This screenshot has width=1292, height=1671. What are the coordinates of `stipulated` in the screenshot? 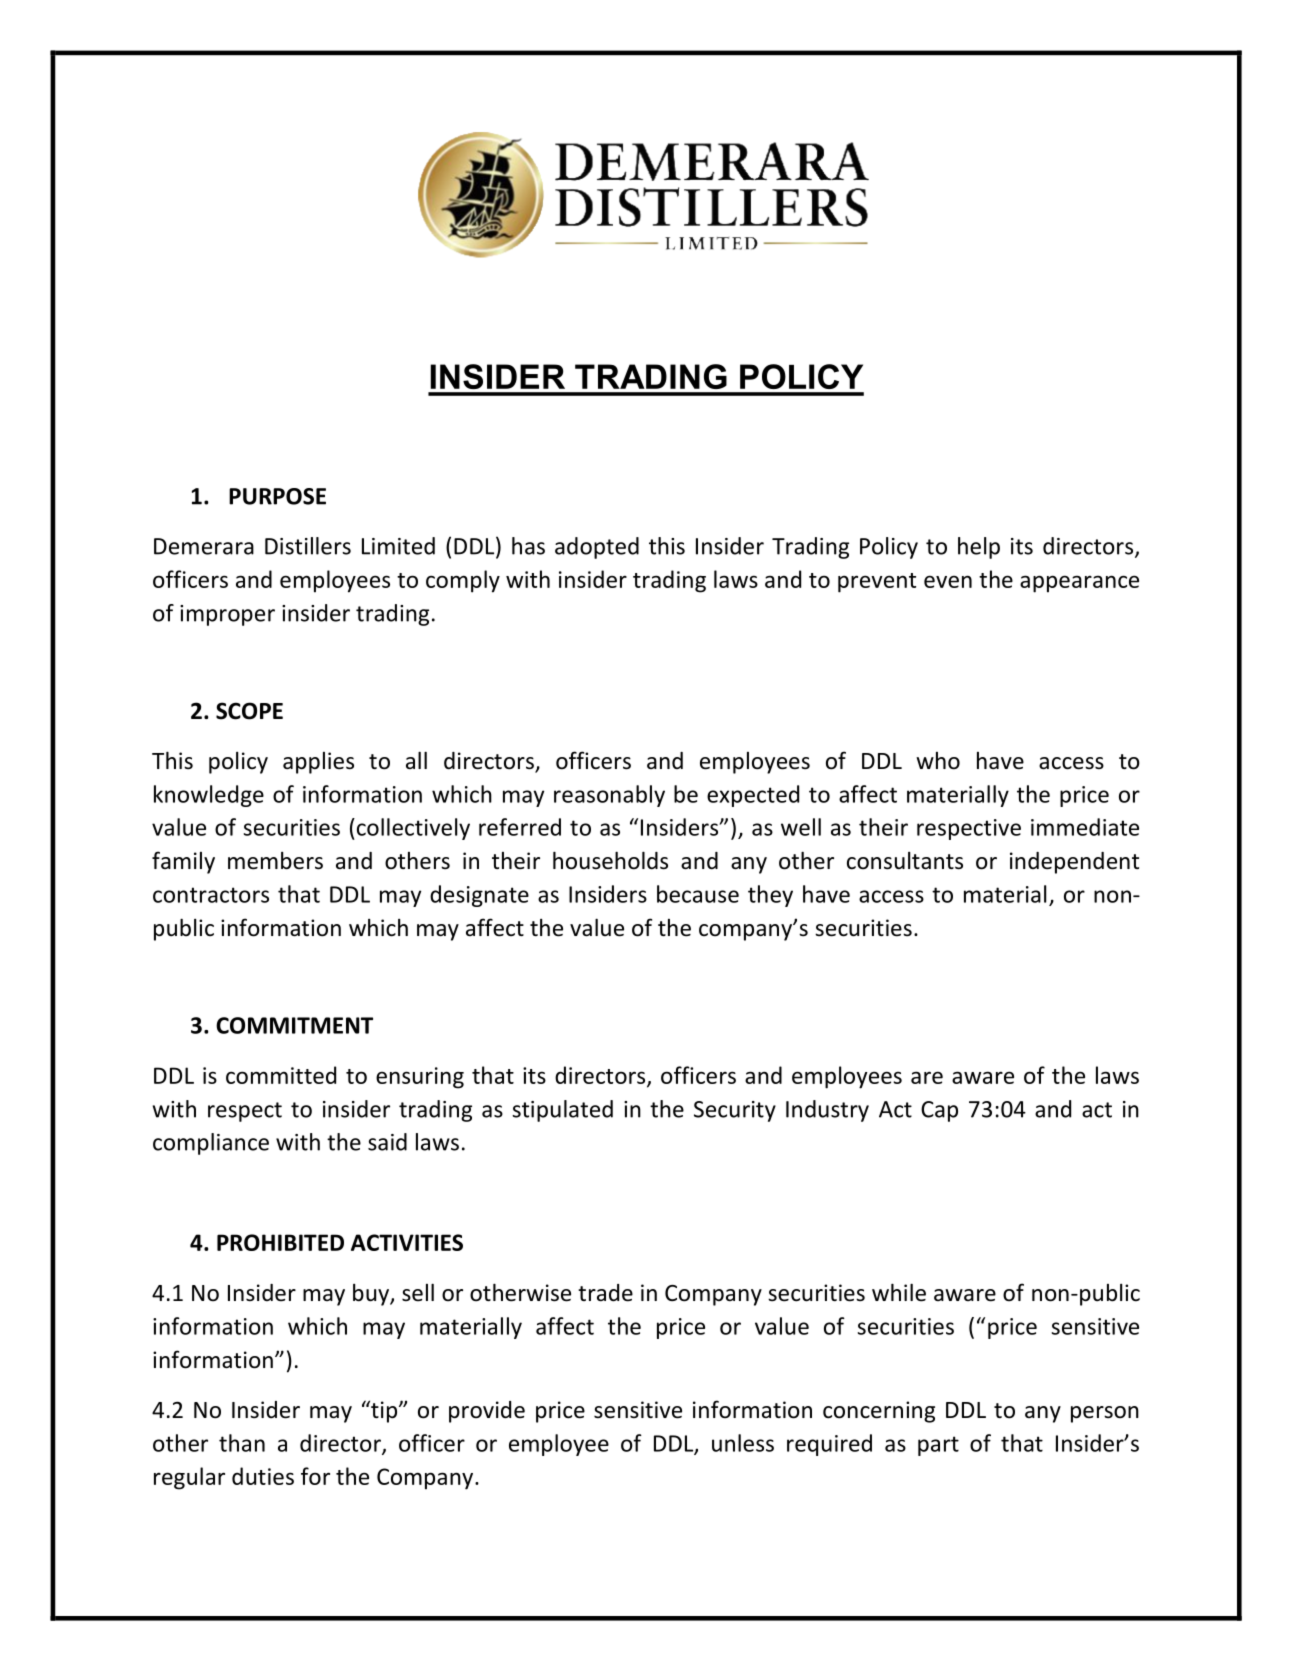 It's located at (562, 1111).
